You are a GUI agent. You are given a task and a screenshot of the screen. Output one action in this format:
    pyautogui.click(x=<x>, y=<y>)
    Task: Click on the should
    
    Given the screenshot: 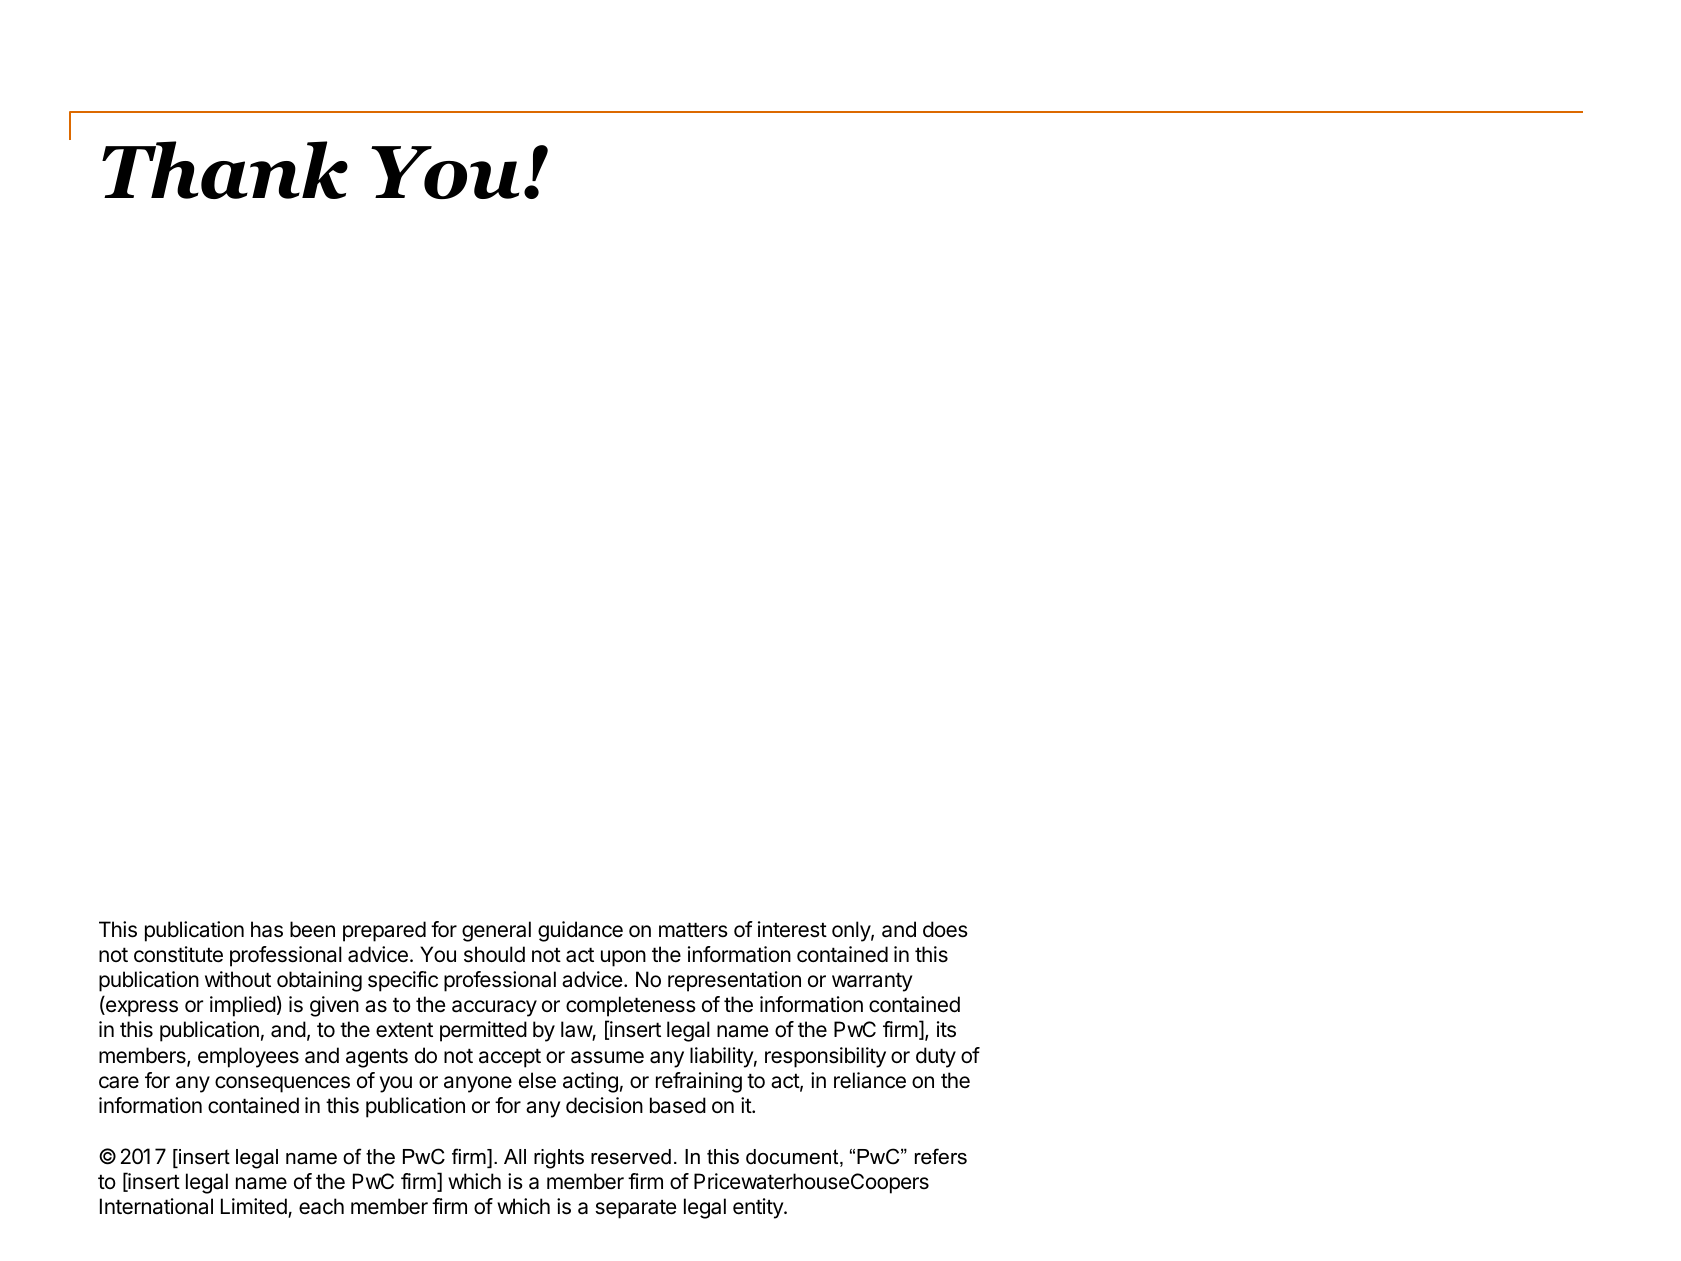 What is the action you would take?
    pyautogui.click(x=494, y=954)
